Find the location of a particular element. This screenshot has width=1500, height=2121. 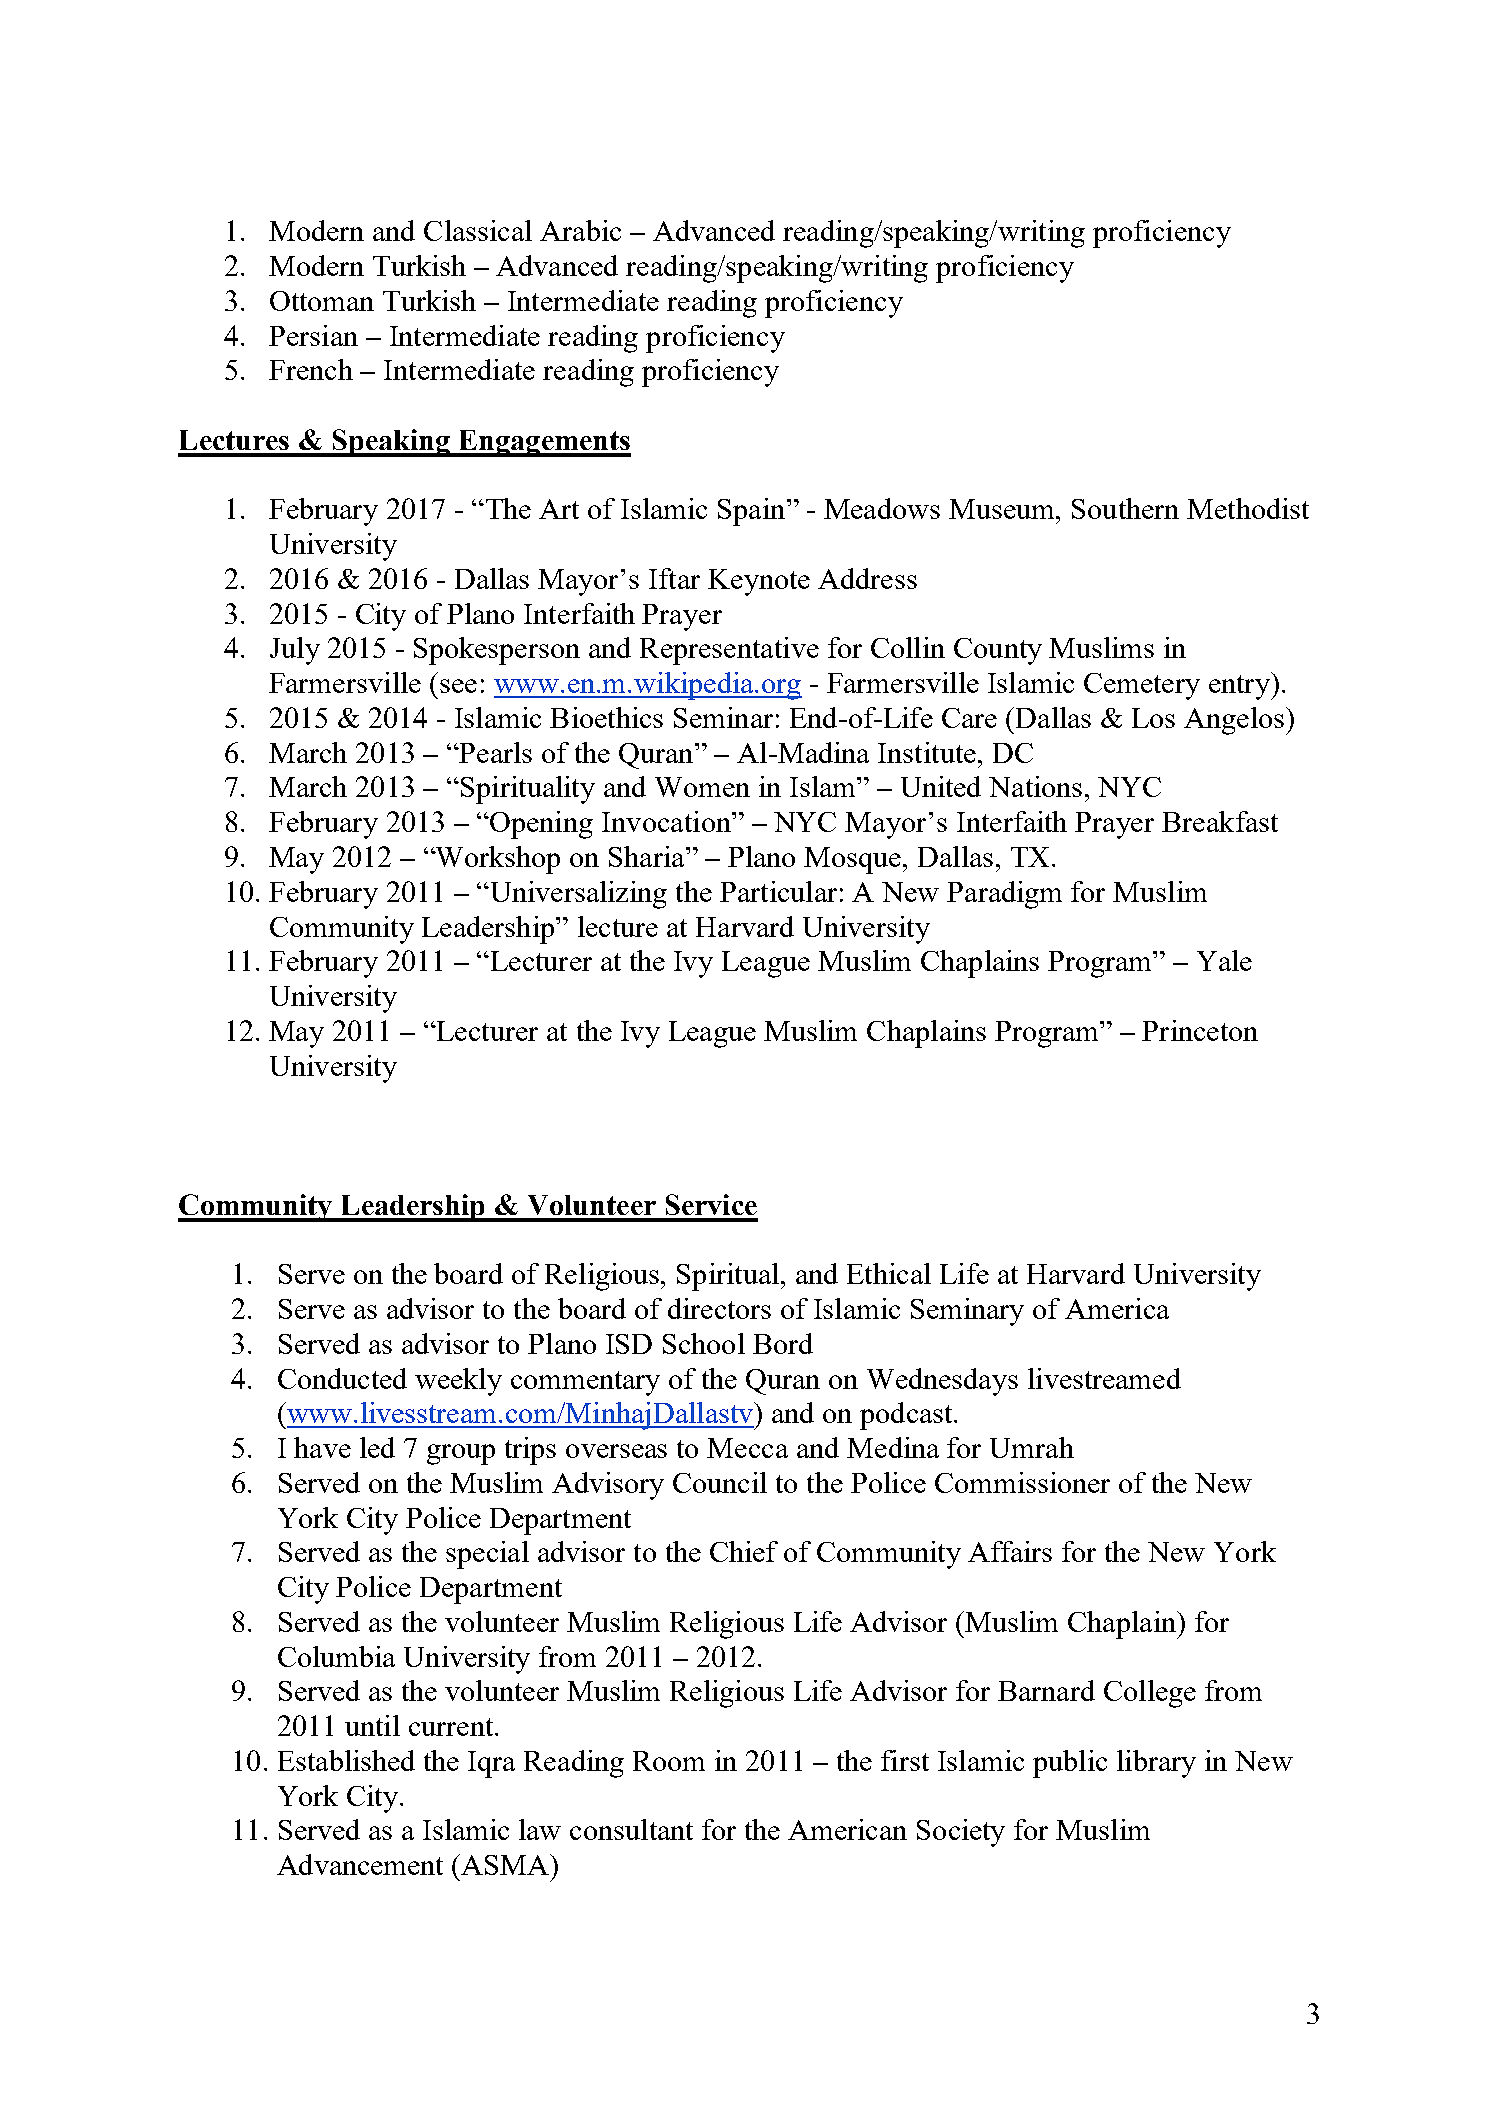

Cemetery is located at coordinates (1142, 686).
